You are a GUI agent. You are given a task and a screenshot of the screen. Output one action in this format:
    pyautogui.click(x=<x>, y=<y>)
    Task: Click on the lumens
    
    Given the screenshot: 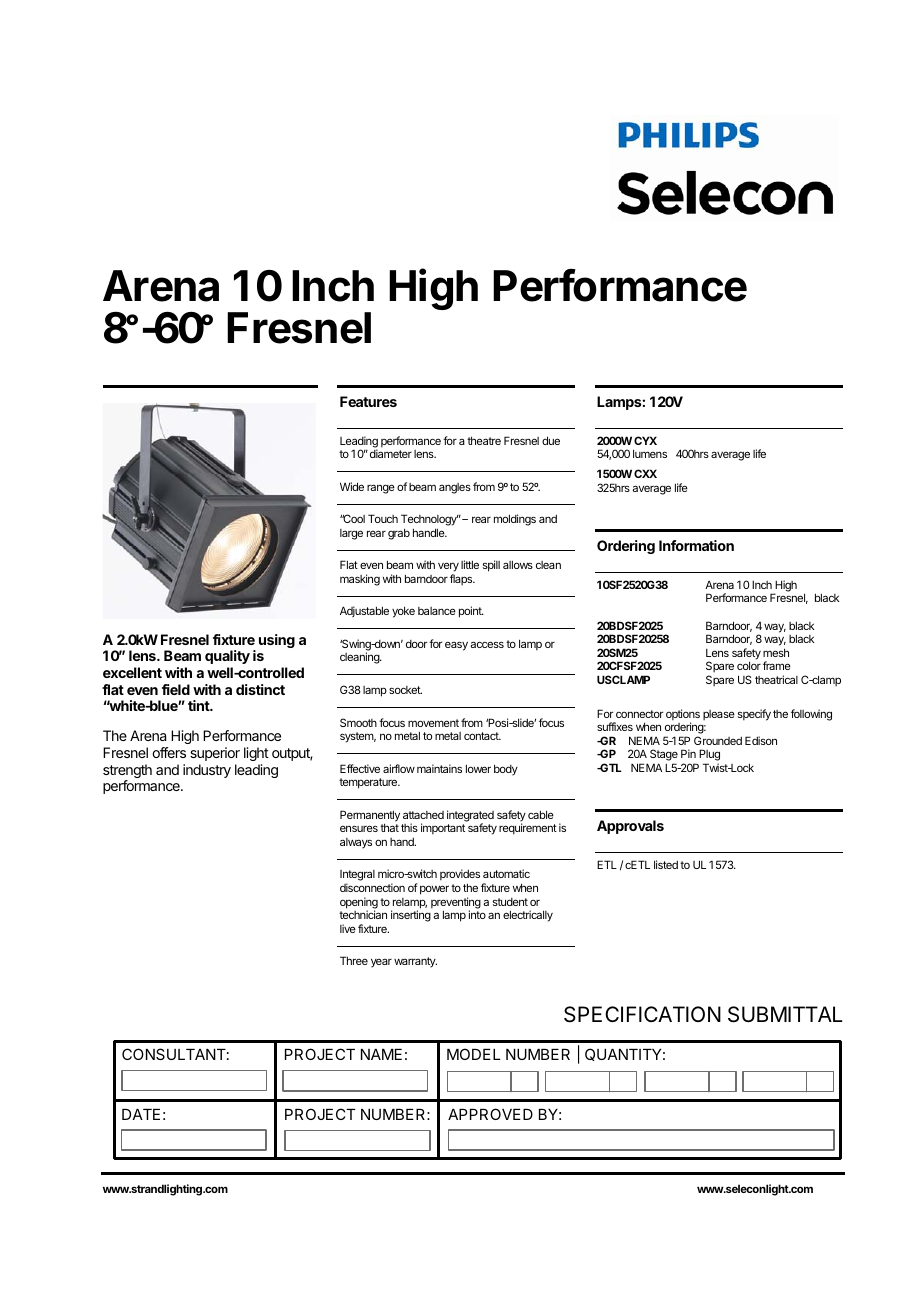 What is the action you would take?
    pyautogui.click(x=650, y=453)
